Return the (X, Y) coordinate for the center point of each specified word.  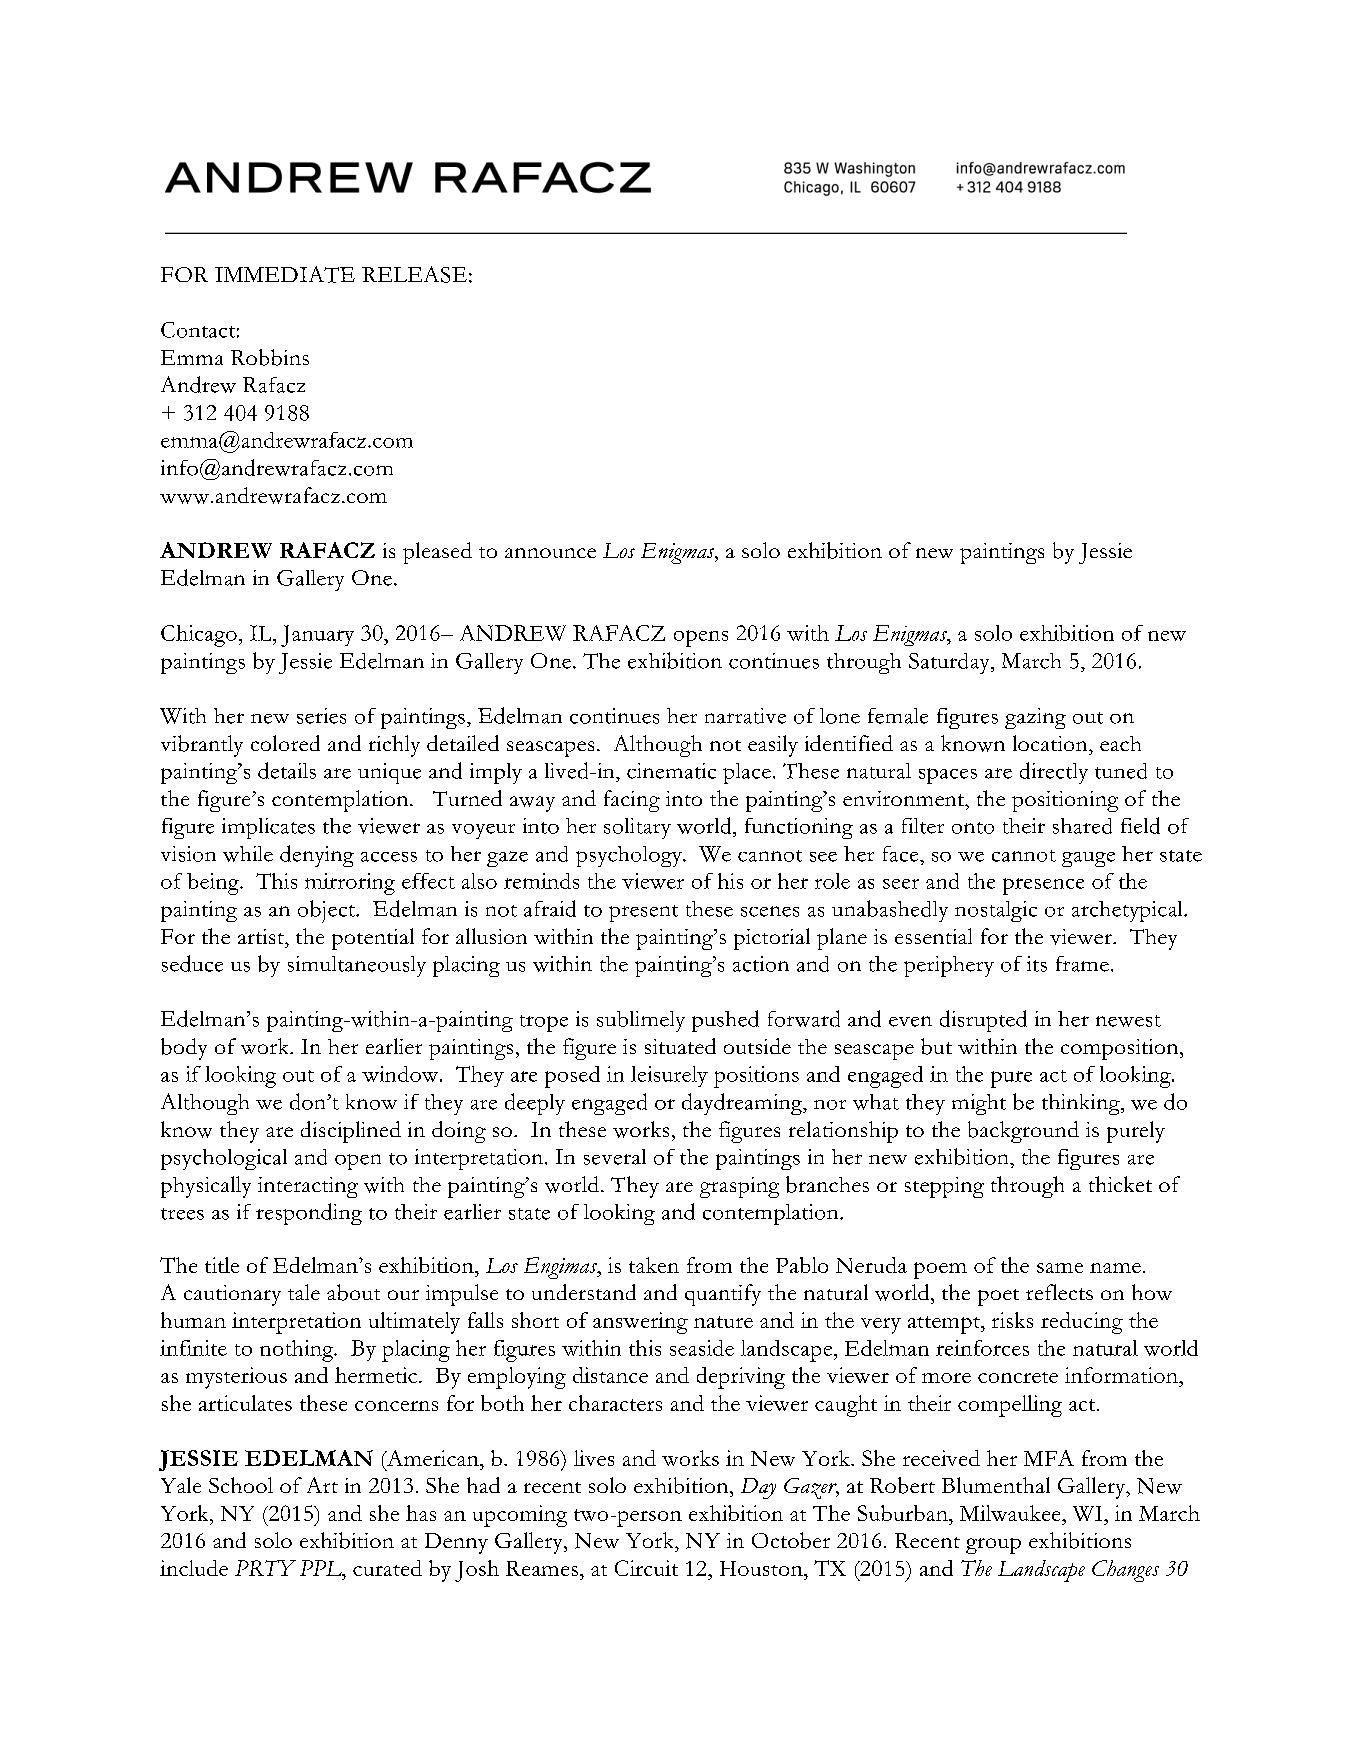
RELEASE (414, 274)
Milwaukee (1011, 1513)
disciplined (351, 1132)
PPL (322, 1568)
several (615, 1157)
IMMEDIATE (285, 274)
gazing (1035, 718)
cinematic (671, 771)
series (321, 716)
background (1023, 1132)
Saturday (950, 663)
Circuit (646, 1568)
